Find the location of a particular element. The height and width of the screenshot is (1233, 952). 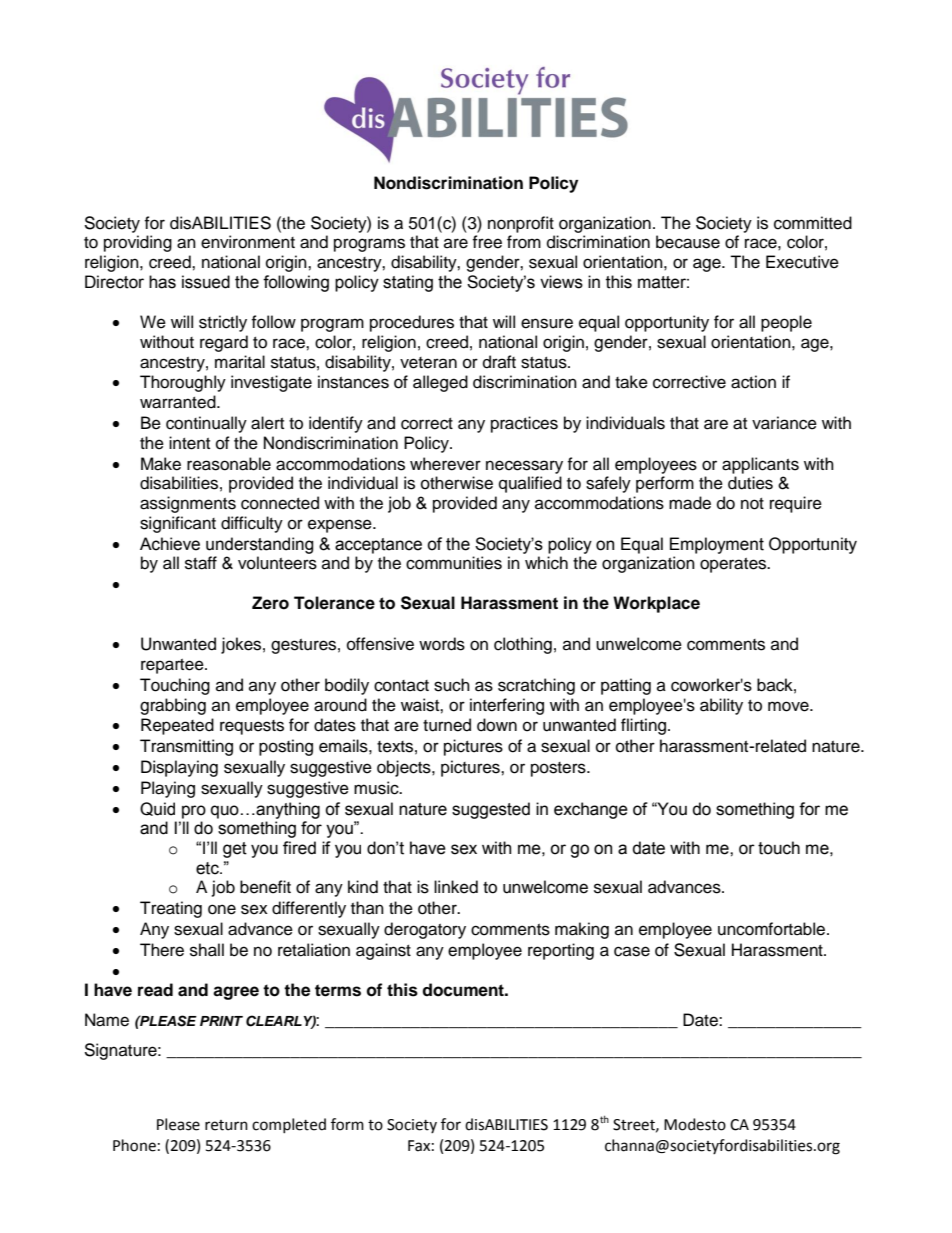

because is located at coordinates (688, 242).
